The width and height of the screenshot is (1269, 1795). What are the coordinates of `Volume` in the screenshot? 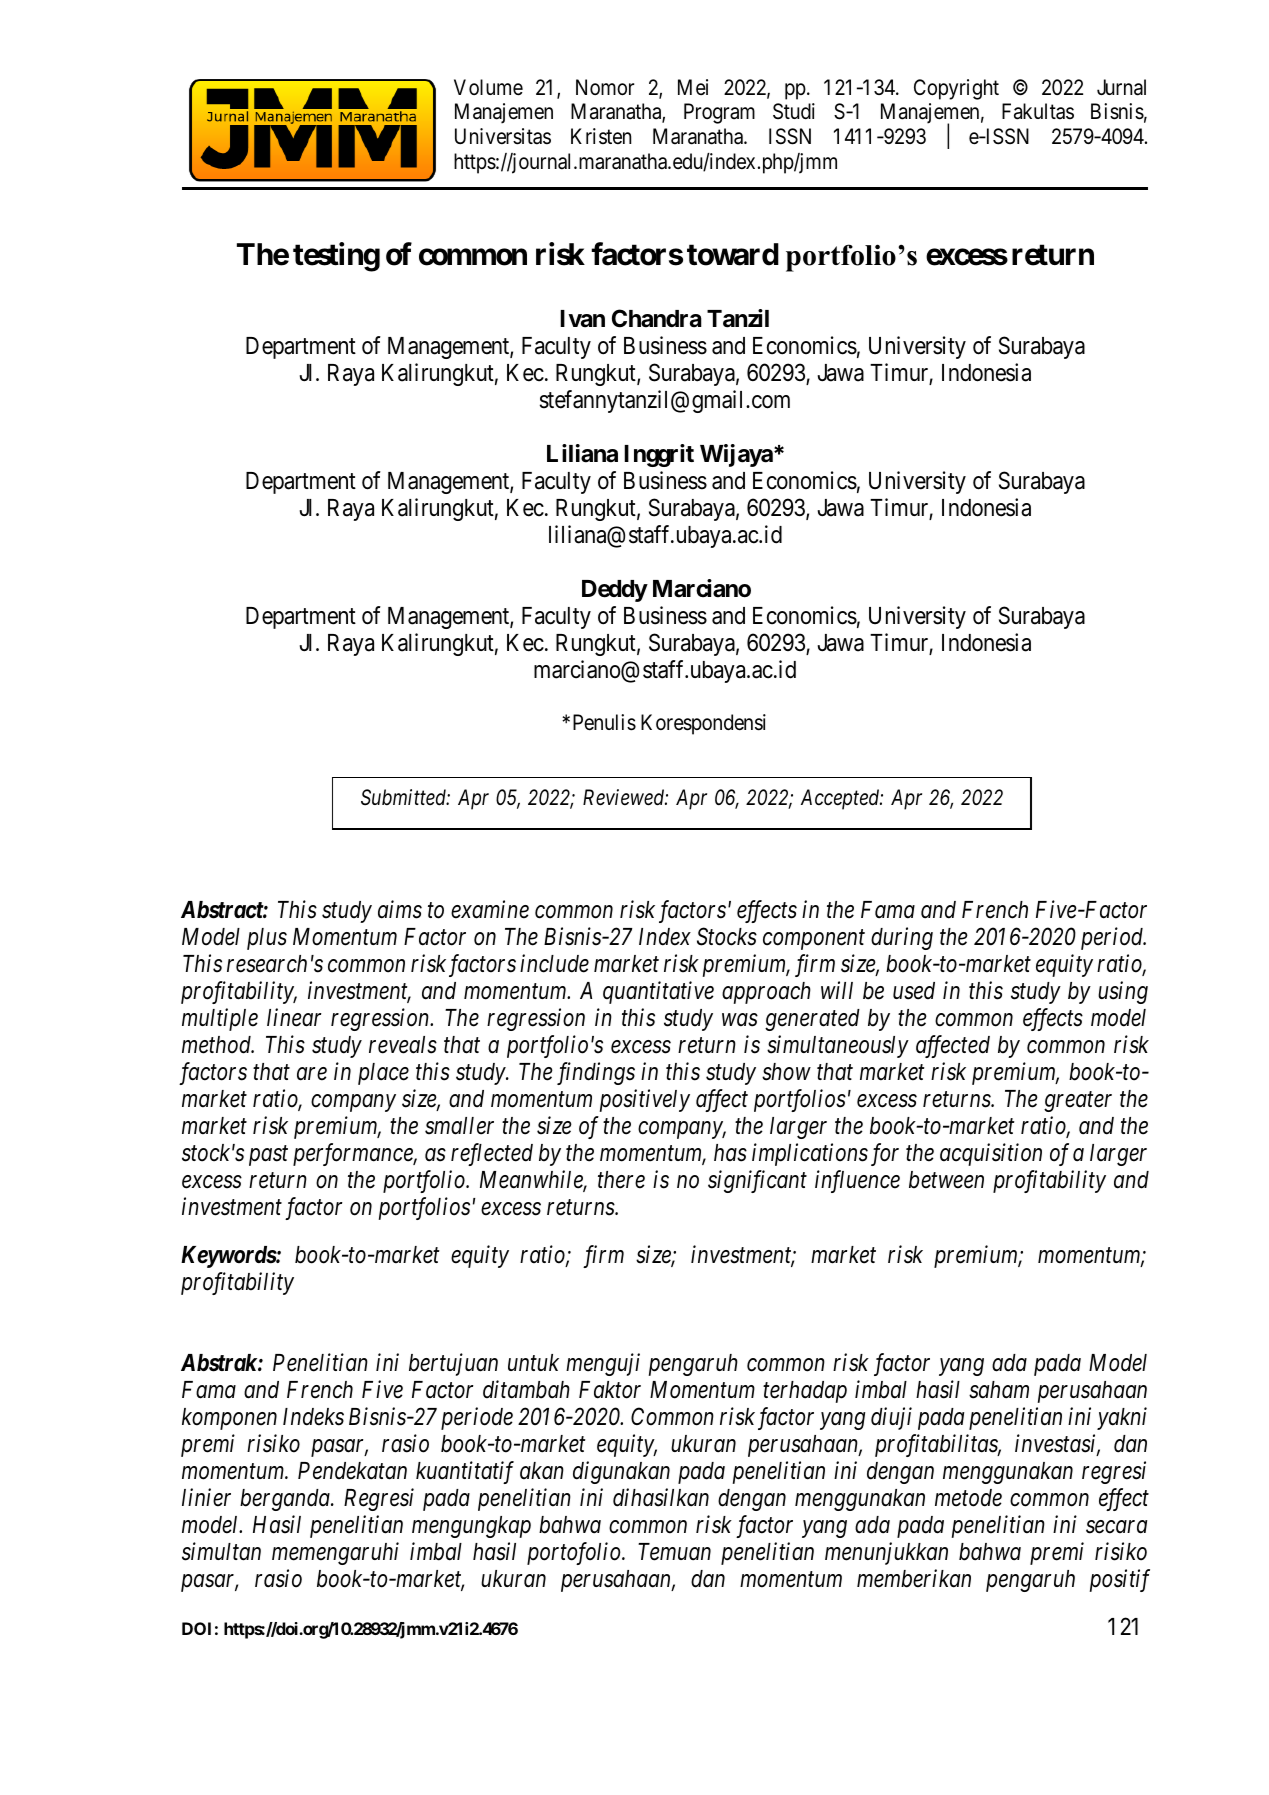 It's located at (488, 87).
